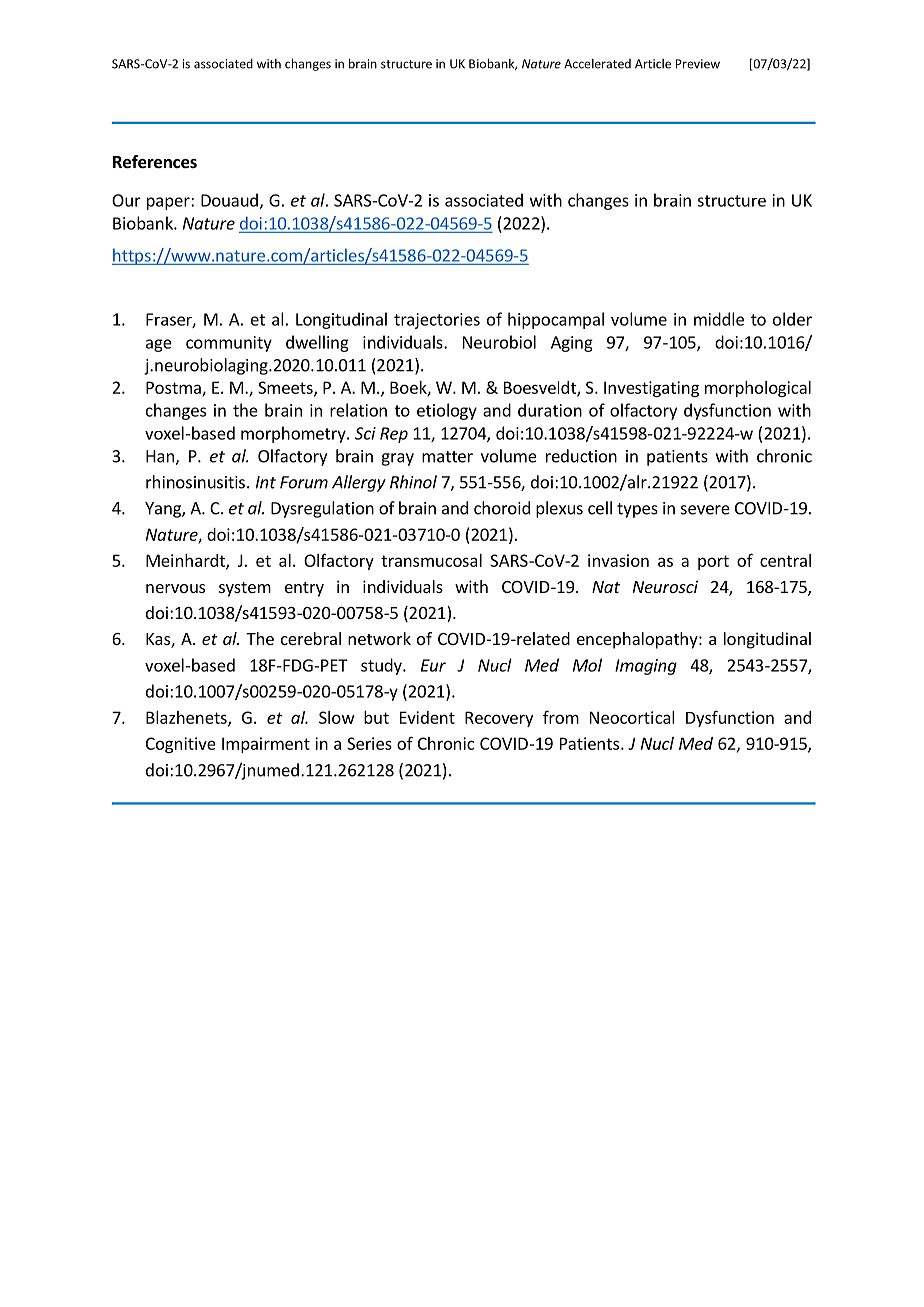 The height and width of the screenshot is (1307, 924). What do you see at coordinates (427, 717) in the screenshot?
I see `Evident` at bounding box center [427, 717].
